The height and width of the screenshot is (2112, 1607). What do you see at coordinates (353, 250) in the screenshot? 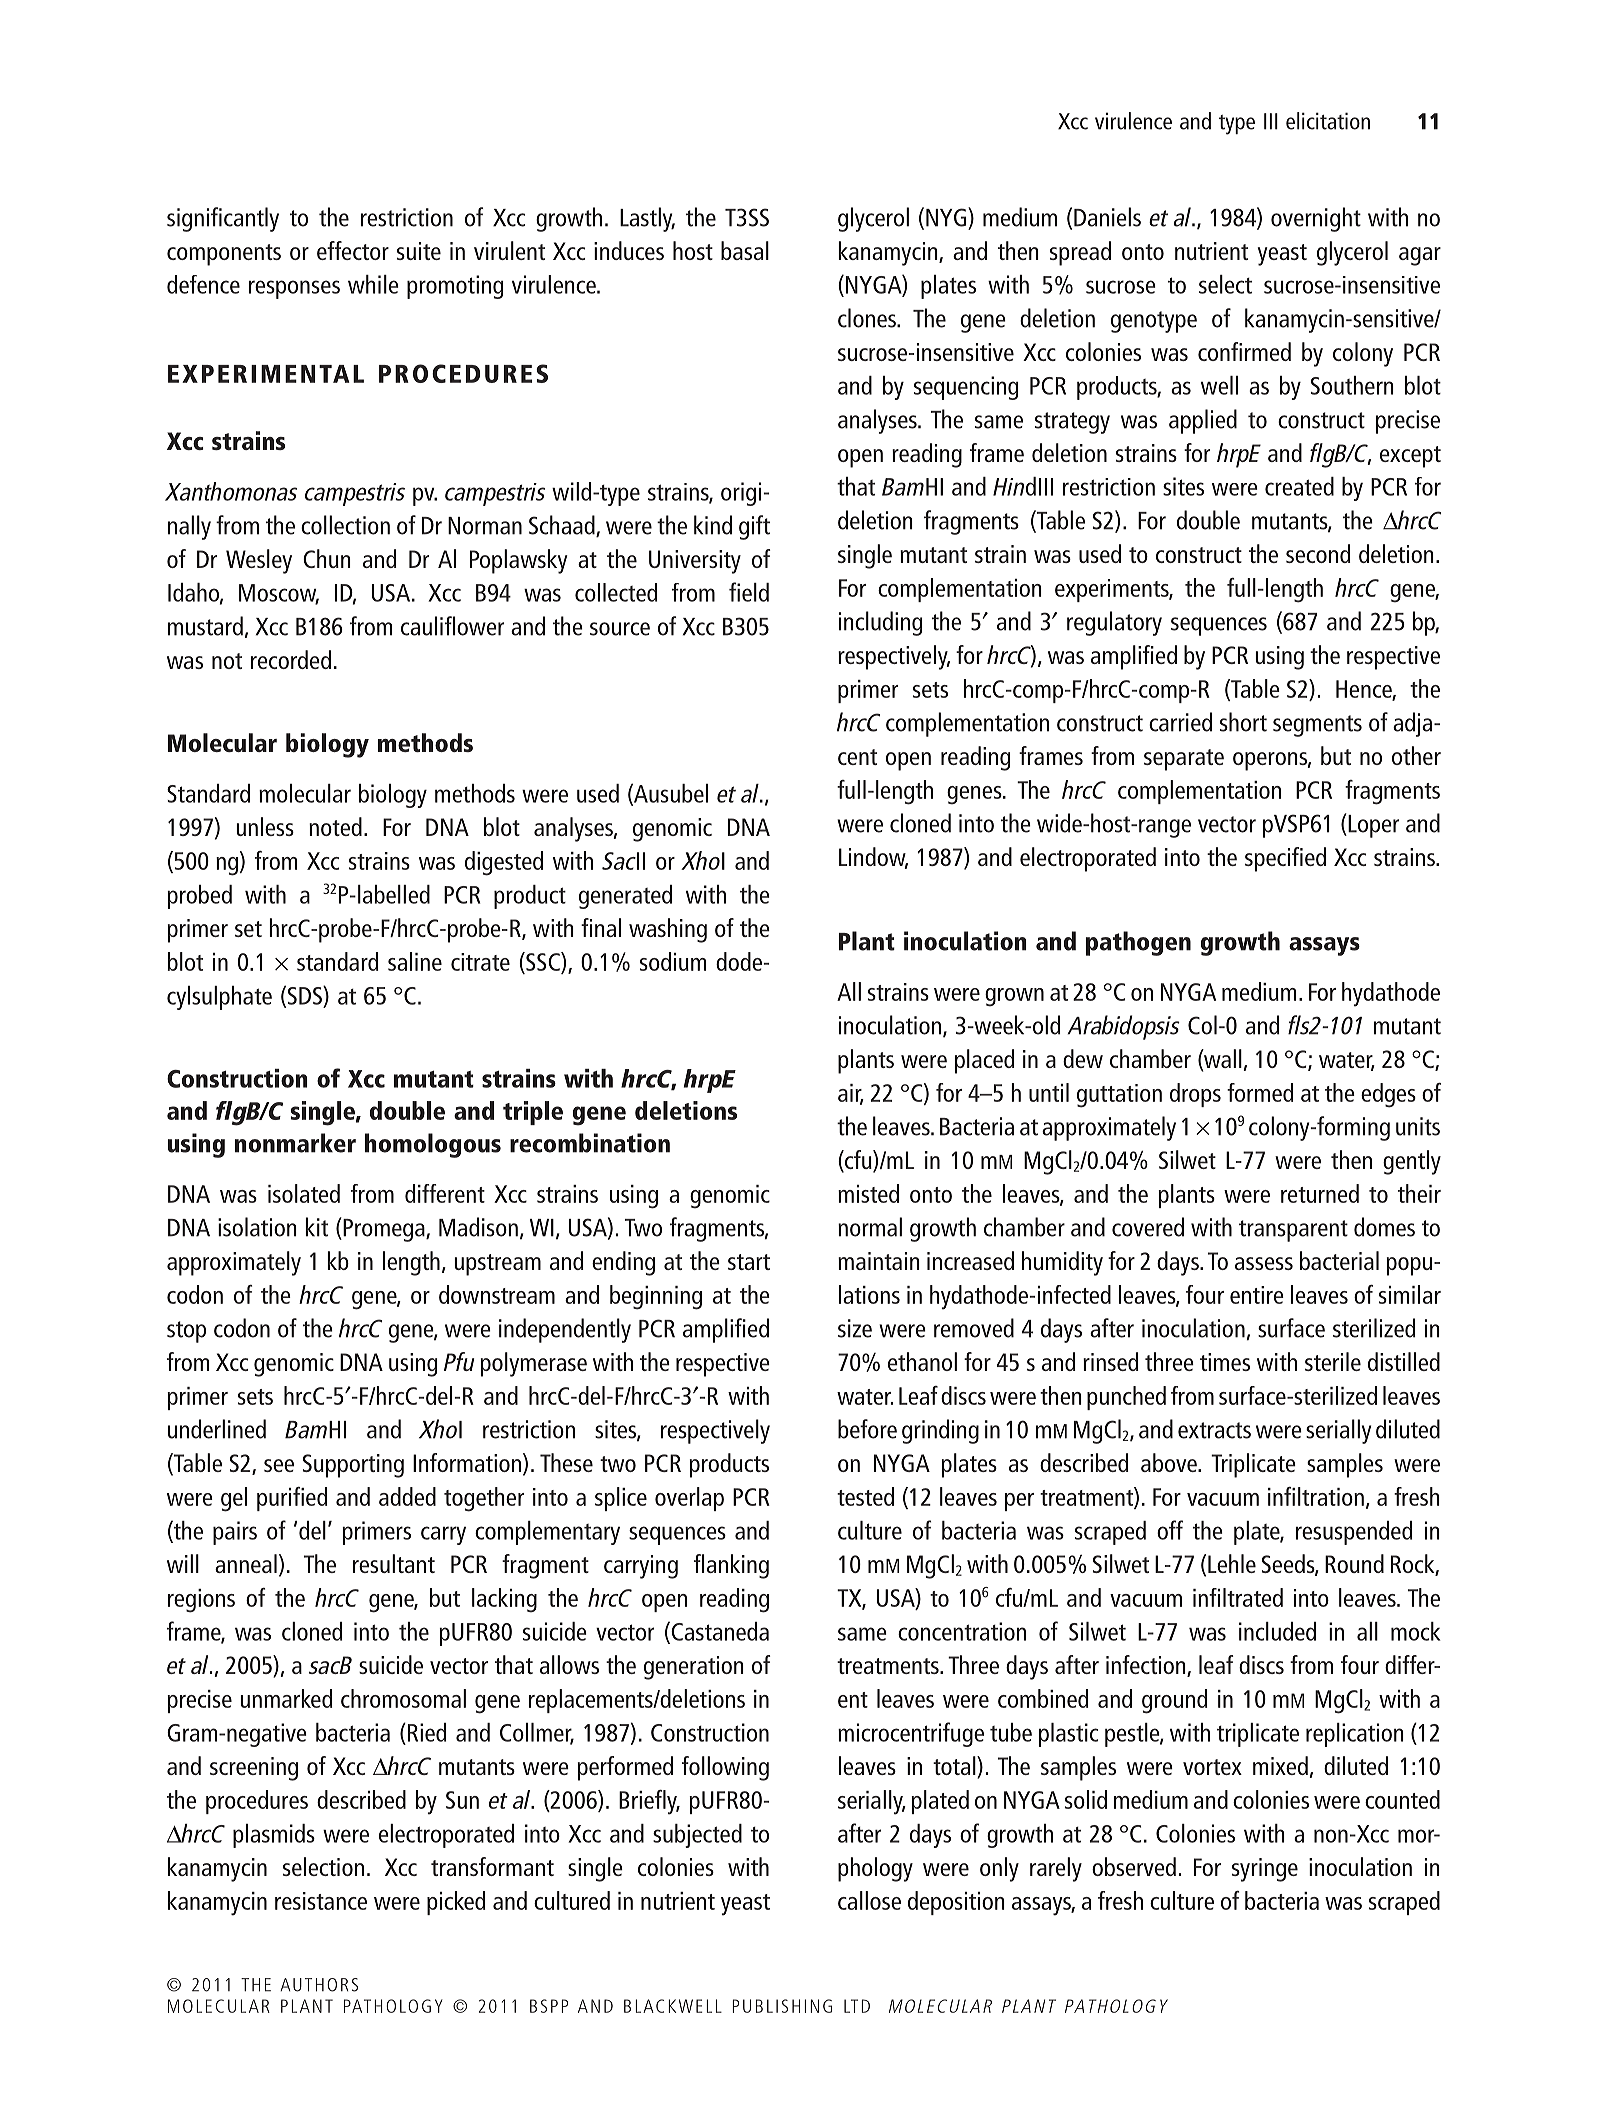
I see `effector` at bounding box center [353, 250].
